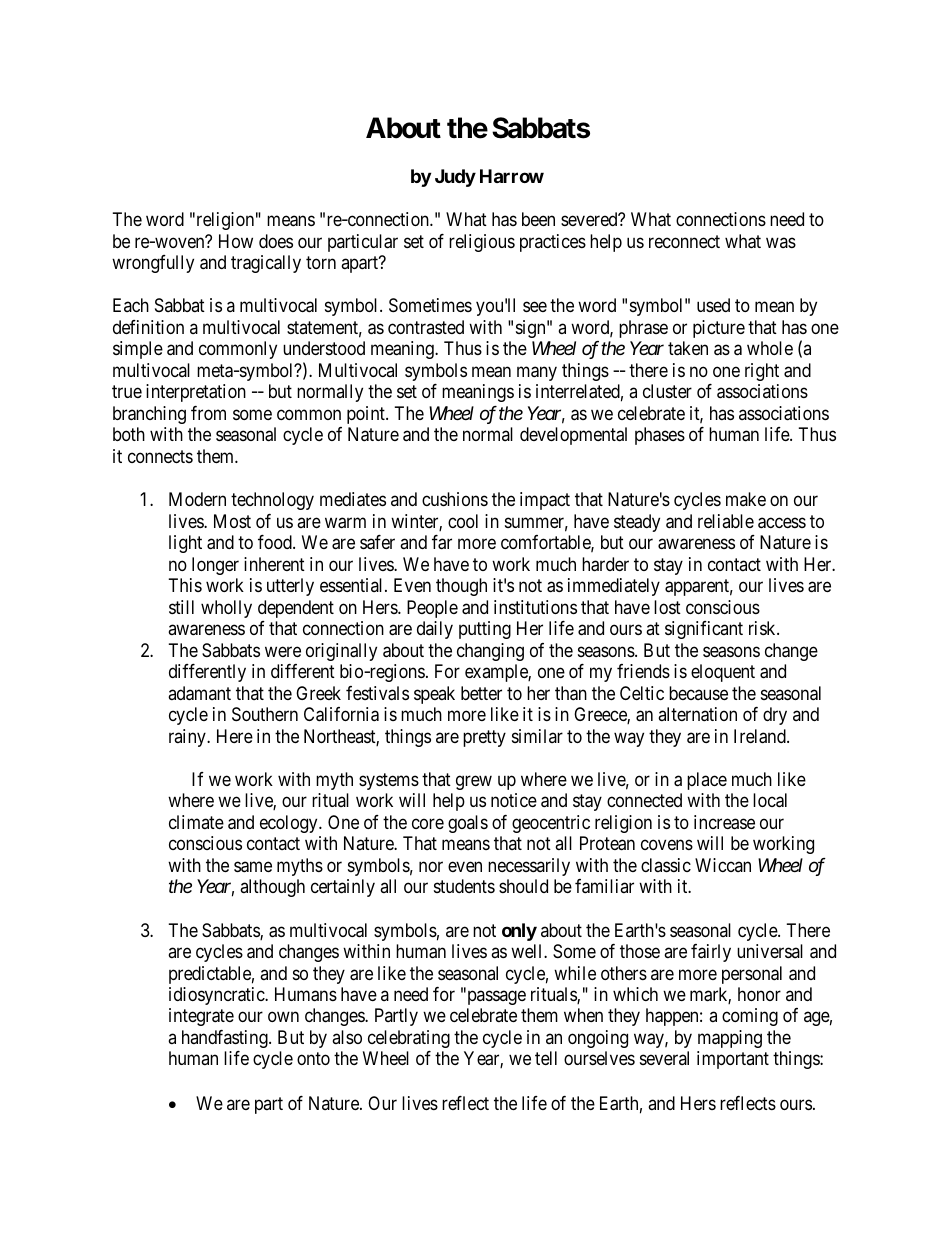  I want to click on mapping, so click(730, 1039).
